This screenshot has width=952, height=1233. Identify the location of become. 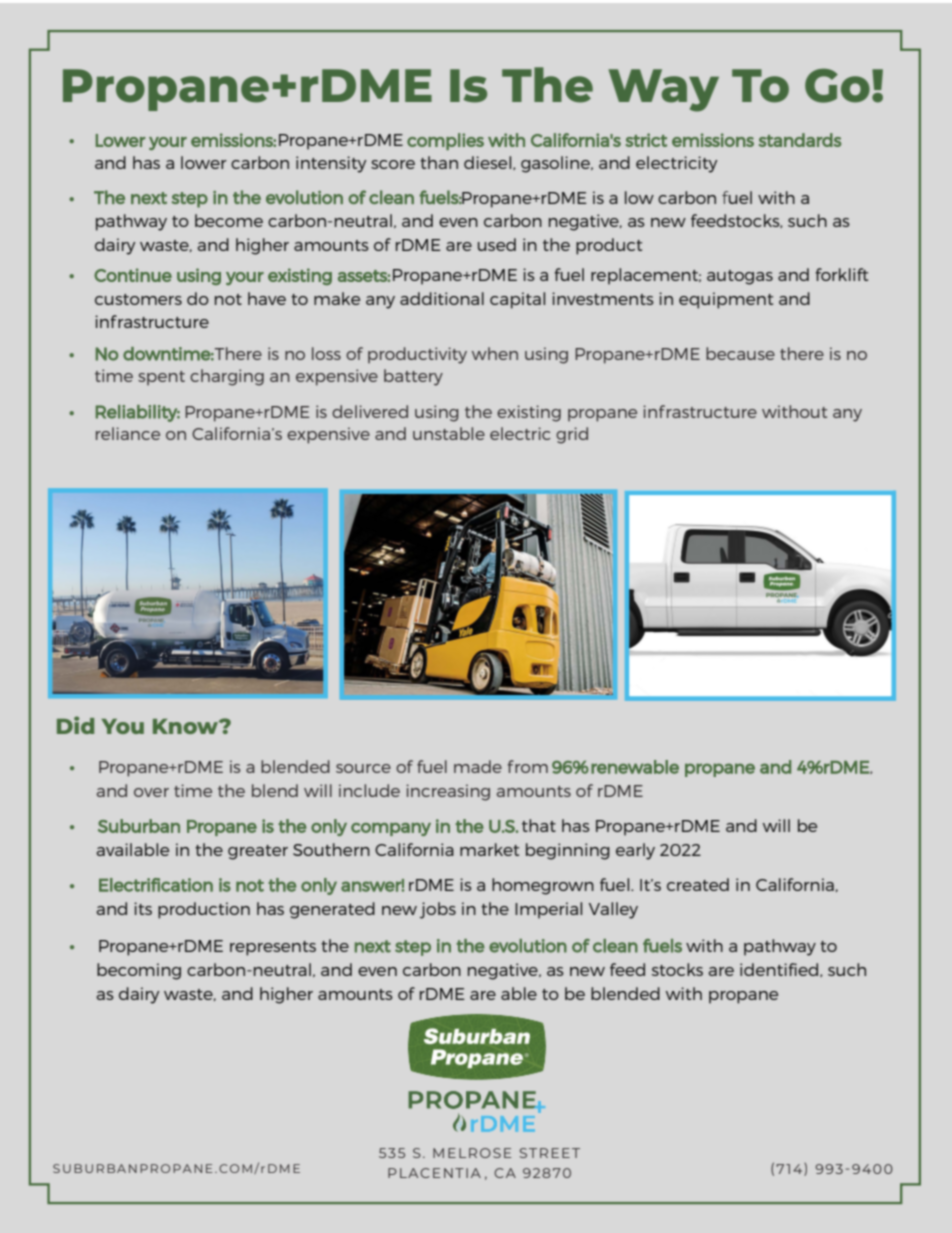
(229, 220).
